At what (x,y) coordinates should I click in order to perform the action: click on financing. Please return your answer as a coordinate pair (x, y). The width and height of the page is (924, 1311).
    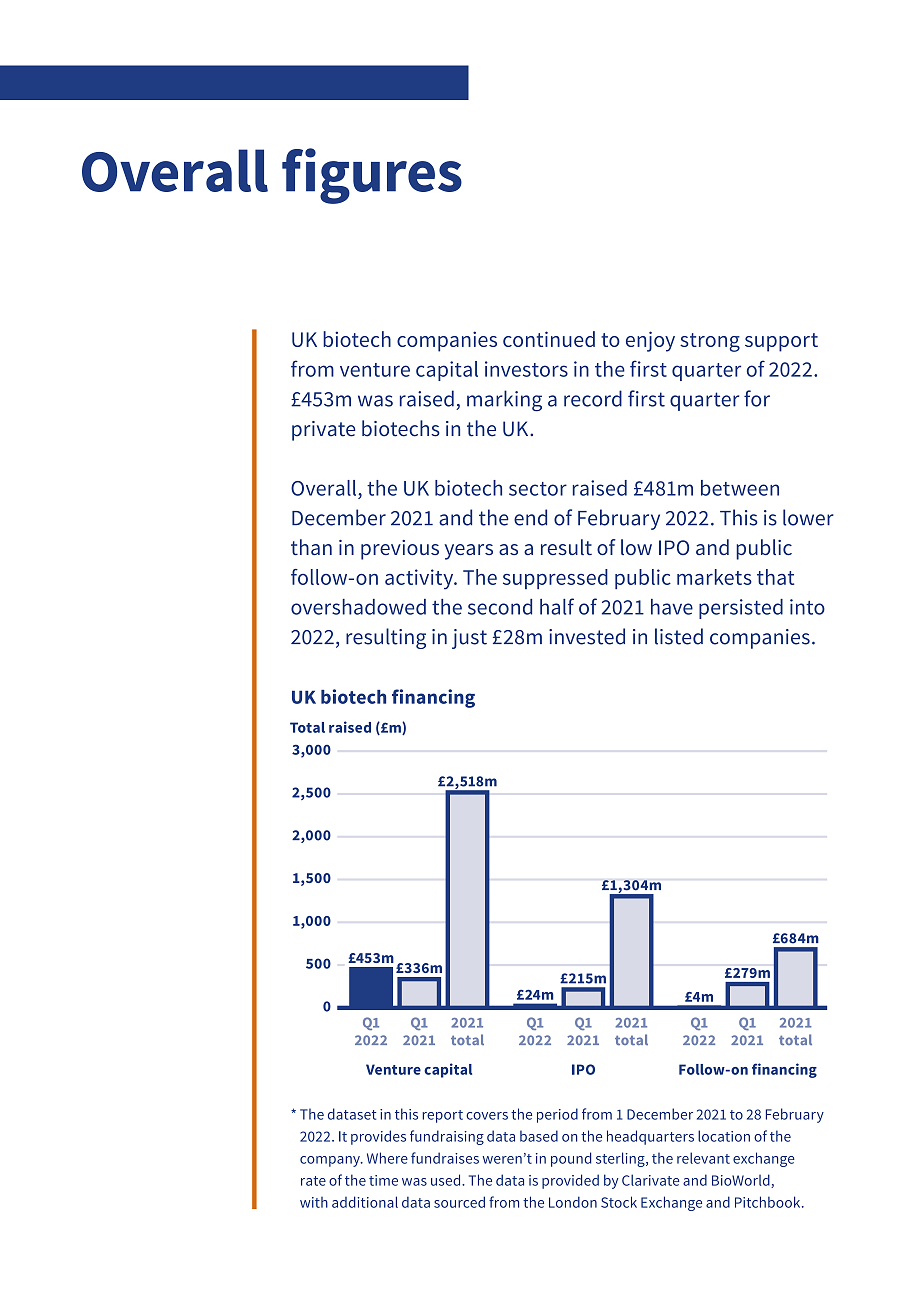
    Looking at the image, I should click on (433, 698).
